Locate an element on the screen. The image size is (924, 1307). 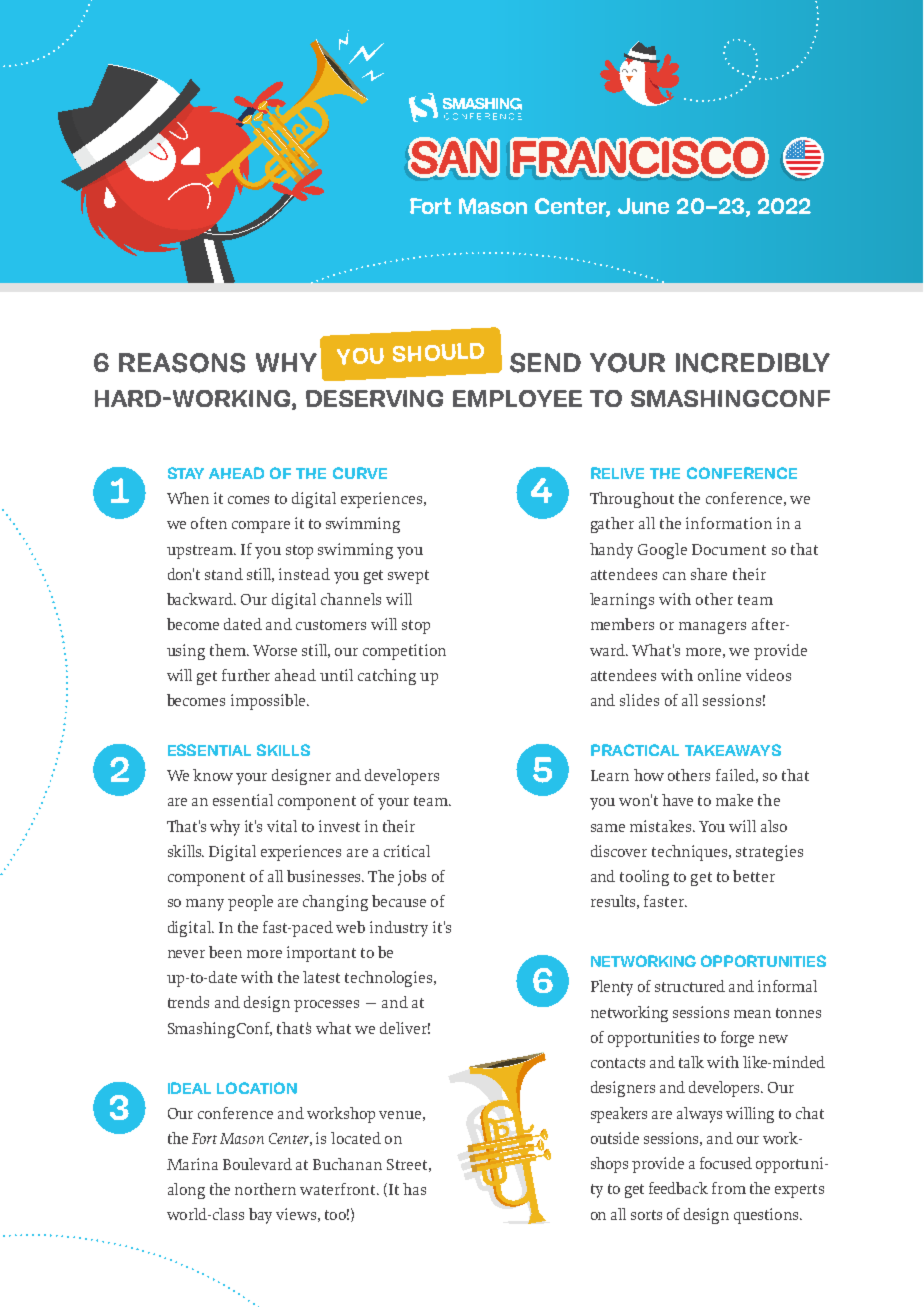
information is located at coordinates (729, 523).
